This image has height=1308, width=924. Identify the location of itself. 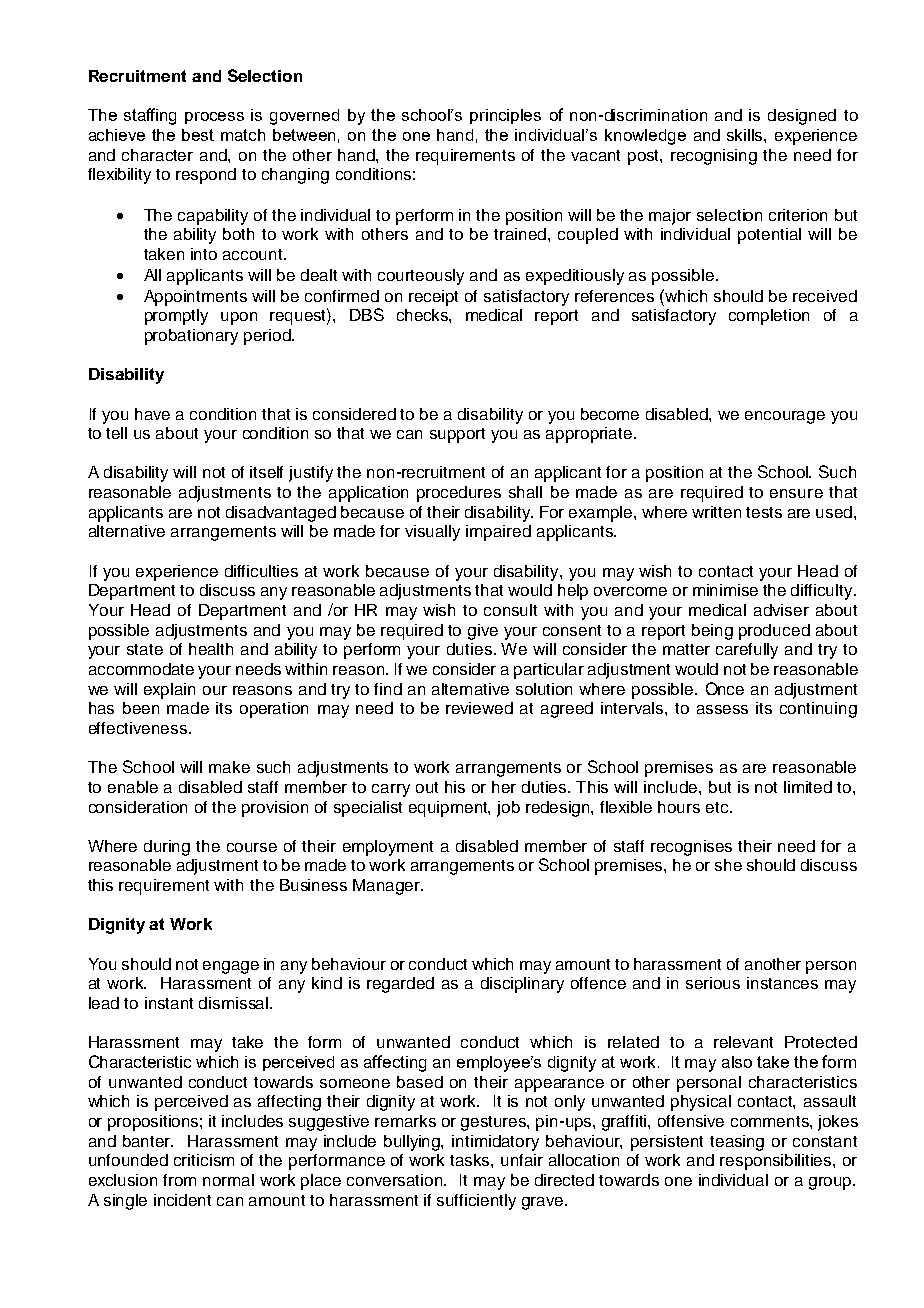
(266, 472).
